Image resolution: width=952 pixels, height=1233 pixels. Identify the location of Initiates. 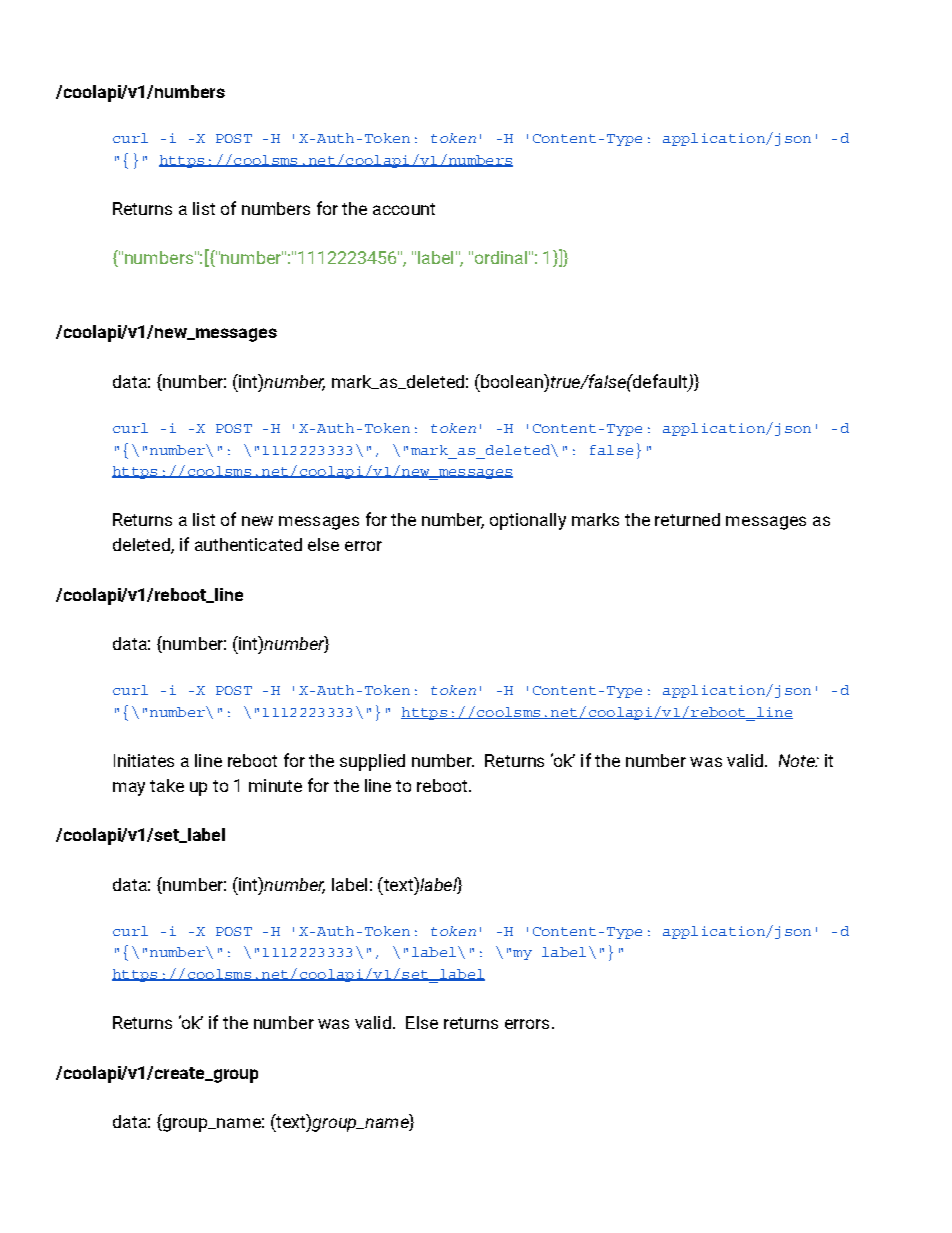
(144, 760).
